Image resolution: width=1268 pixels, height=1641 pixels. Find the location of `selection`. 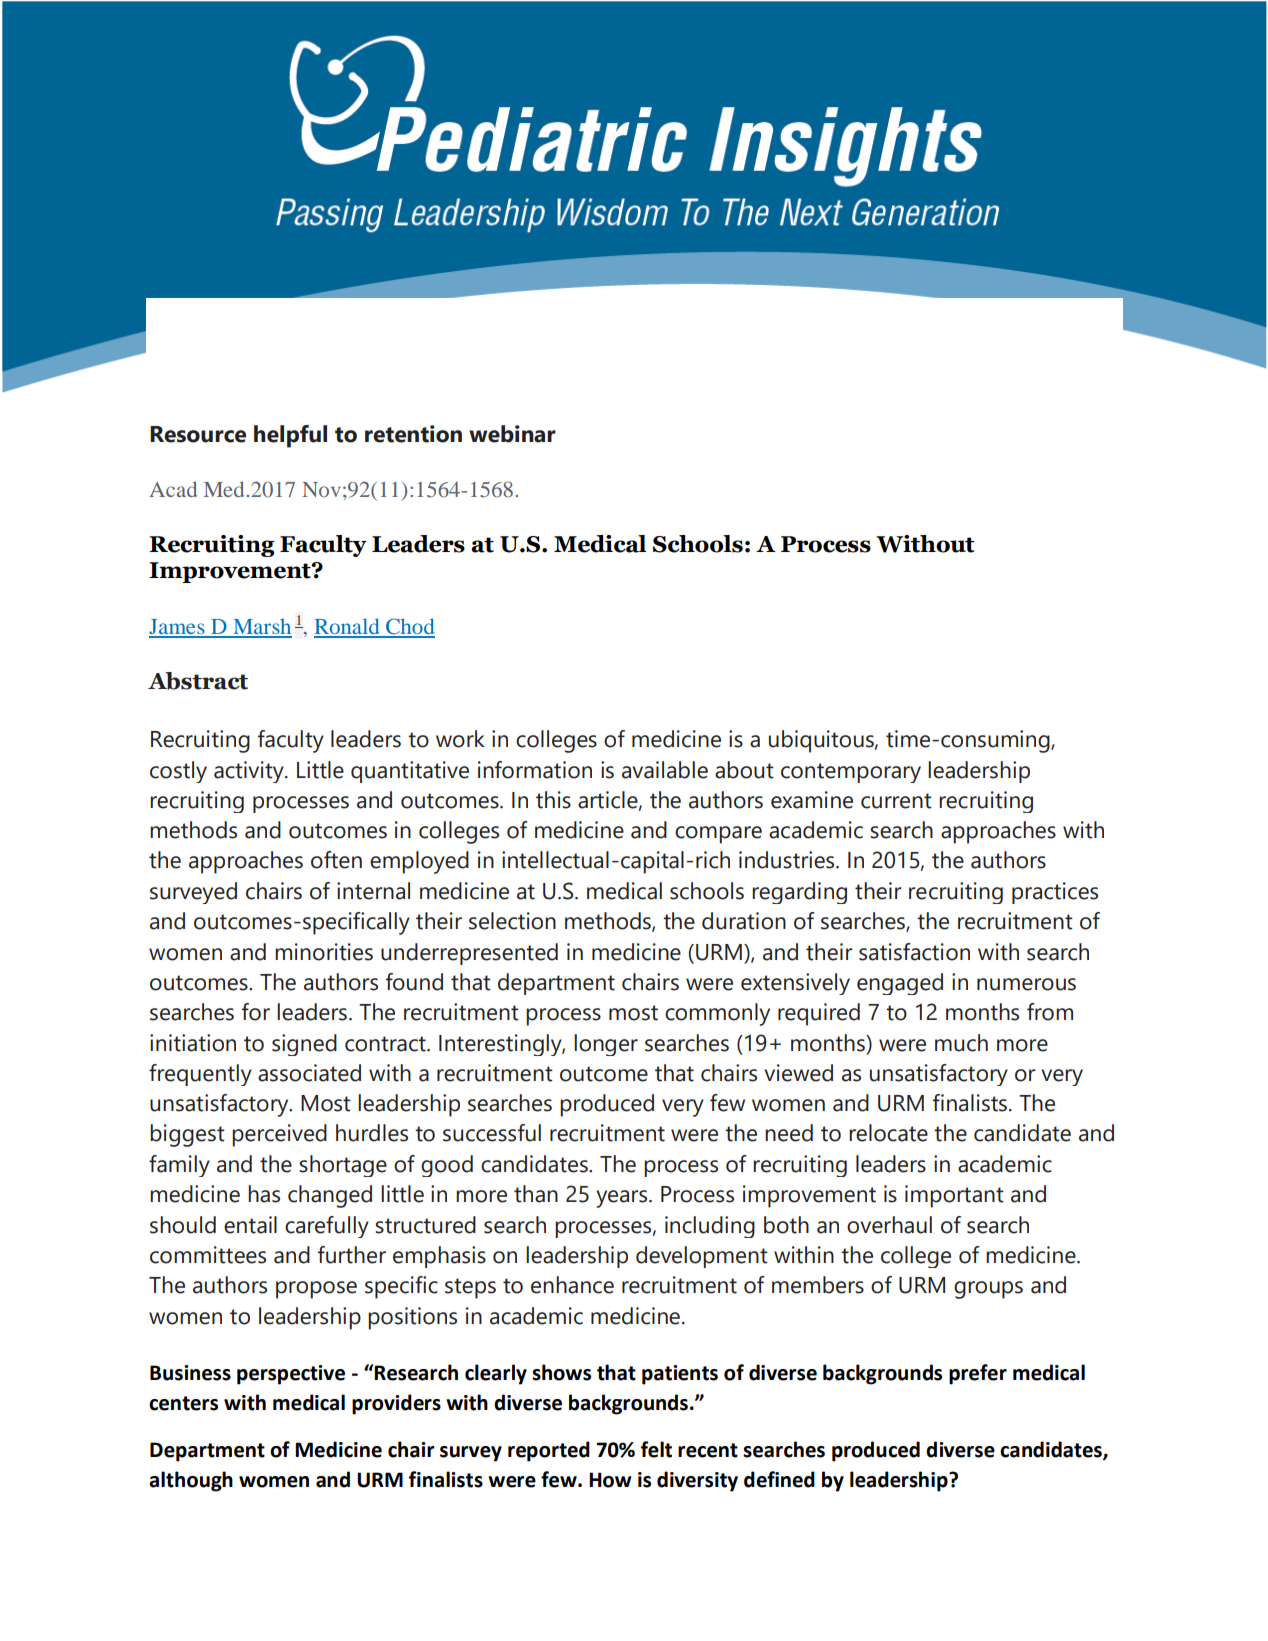

selection is located at coordinates (512, 921).
